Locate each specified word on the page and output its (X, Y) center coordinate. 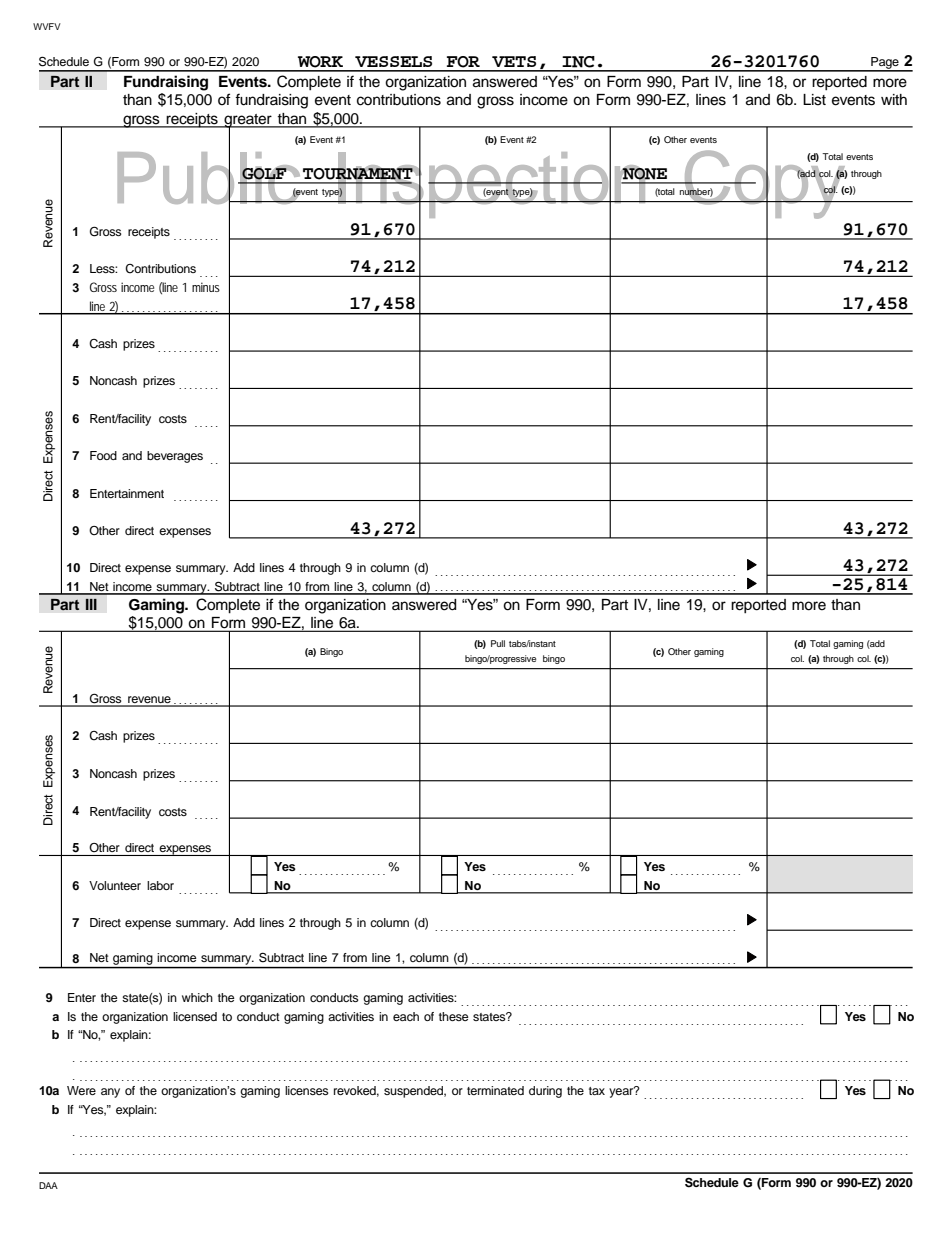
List (814, 100)
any (110, 1093)
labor (160, 885)
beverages (175, 457)
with (894, 99)
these (454, 1016)
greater (248, 122)
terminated (495, 1090)
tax (597, 1091)
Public (210, 178)
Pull (498, 643)
